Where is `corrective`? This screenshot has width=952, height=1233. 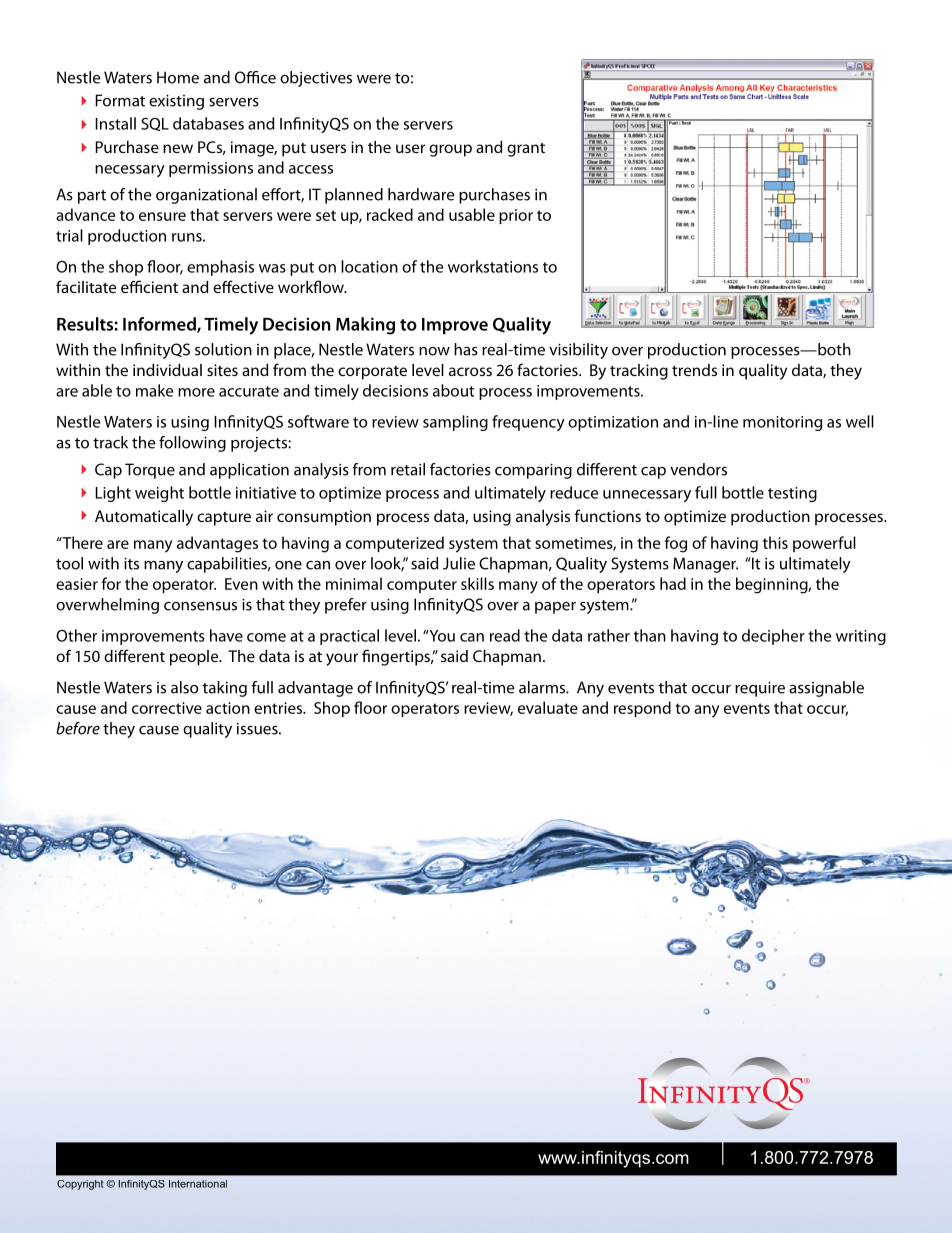 corrective is located at coordinates (167, 708).
